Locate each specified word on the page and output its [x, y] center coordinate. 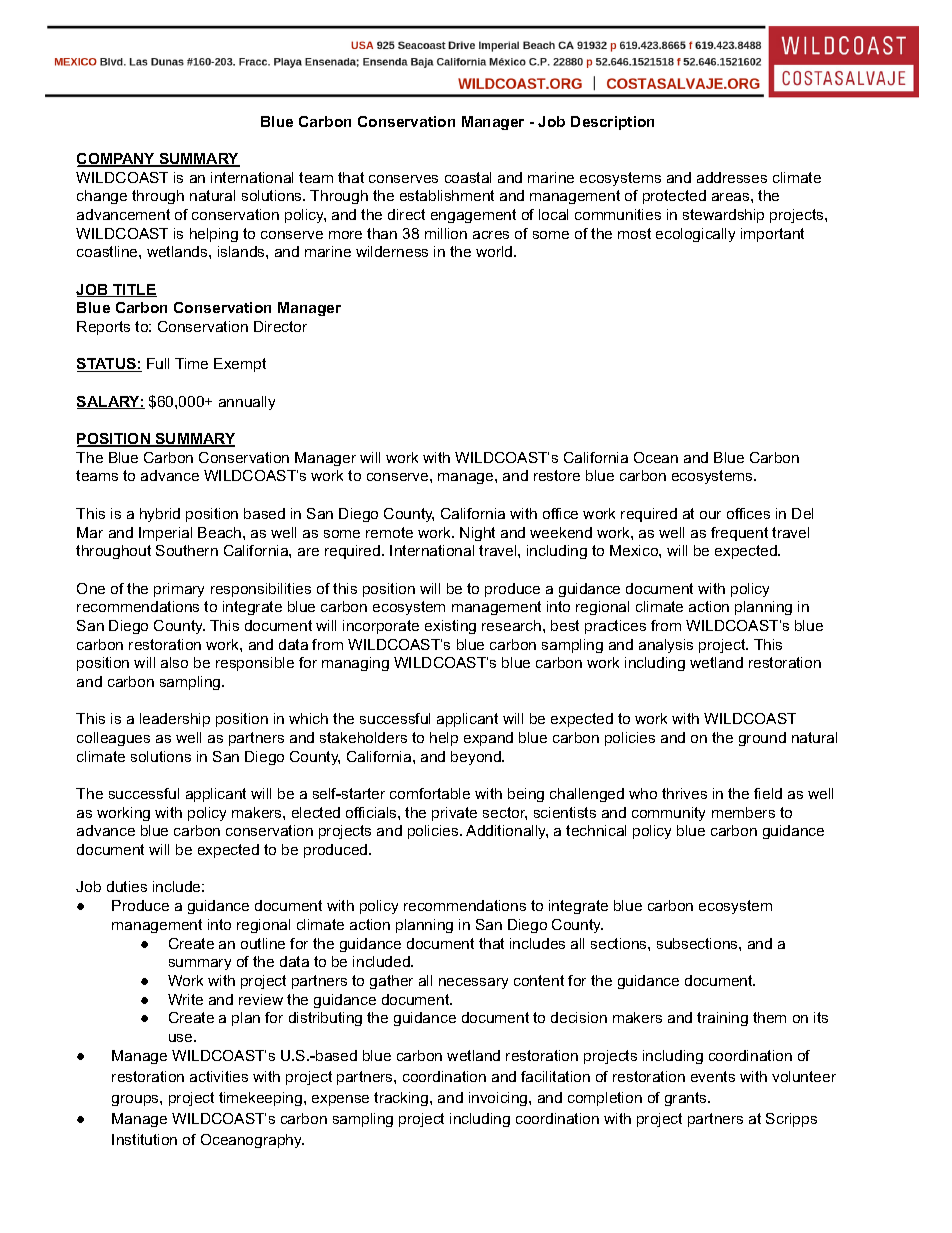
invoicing [499, 1099]
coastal [468, 177]
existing [450, 627]
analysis [666, 646]
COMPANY [117, 160]
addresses [732, 177]
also [174, 662]
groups [136, 1100]
